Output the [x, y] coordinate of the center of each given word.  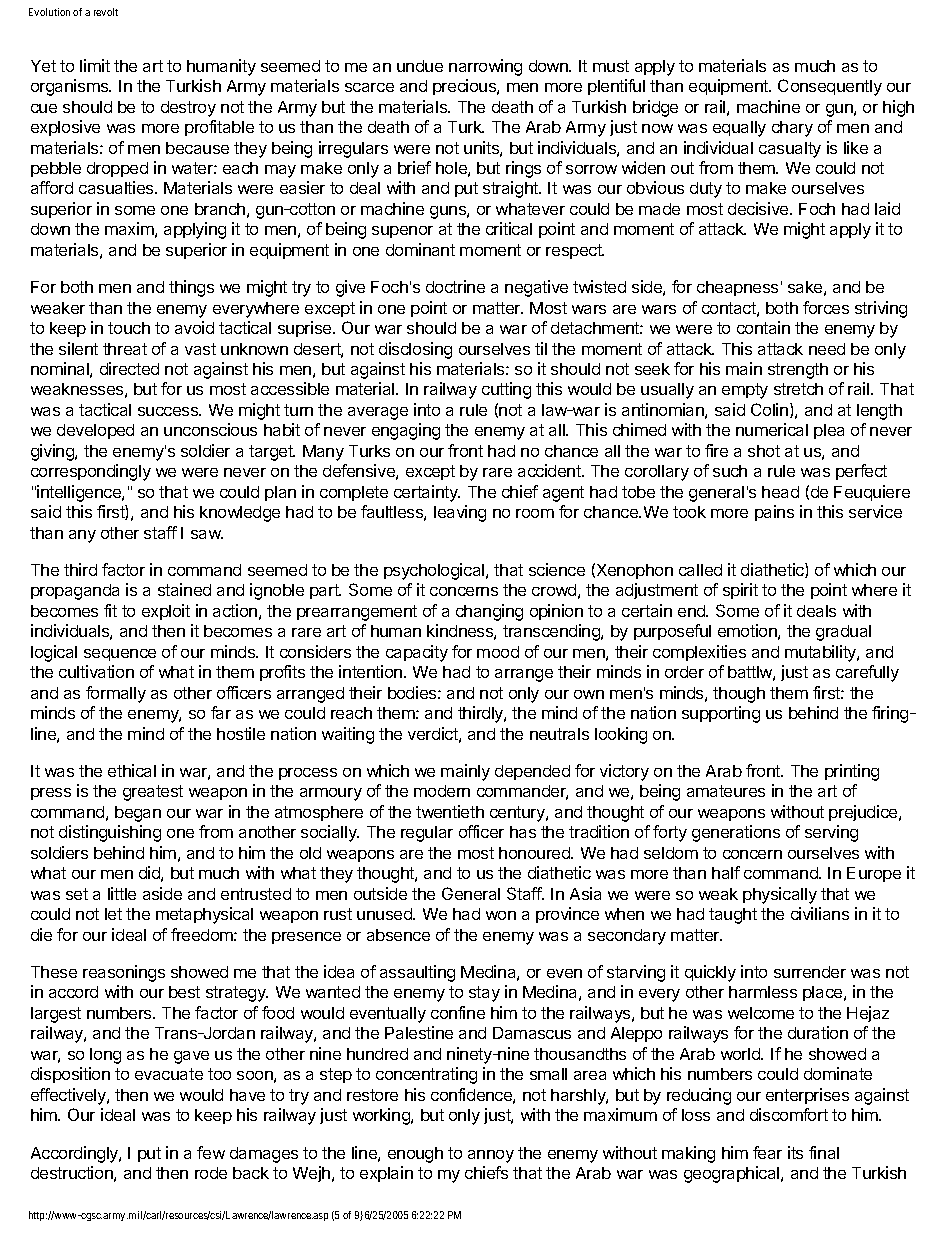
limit [95, 65]
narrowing [485, 67]
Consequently [830, 87]
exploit [166, 612]
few [211, 1152]
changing [489, 612]
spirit [740, 591]
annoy [491, 1156]
